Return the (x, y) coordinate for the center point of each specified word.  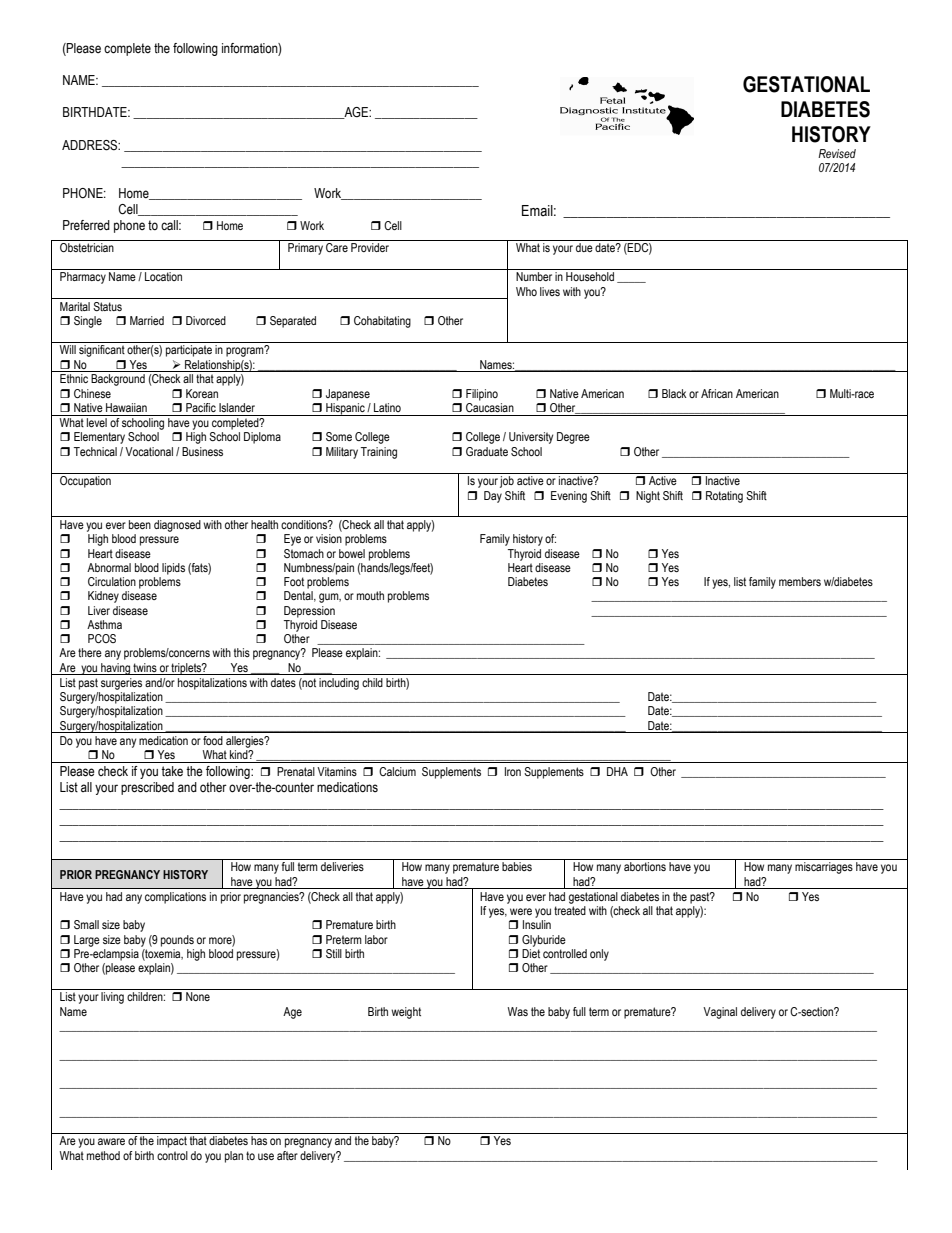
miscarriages (824, 868)
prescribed (147, 788)
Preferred (86, 225)
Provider (370, 247)
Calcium (397, 771)
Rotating (724, 497)
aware (111, 1141)
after (287, 1155)
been (140, 524)
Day (493, 497)
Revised (837, 153)
